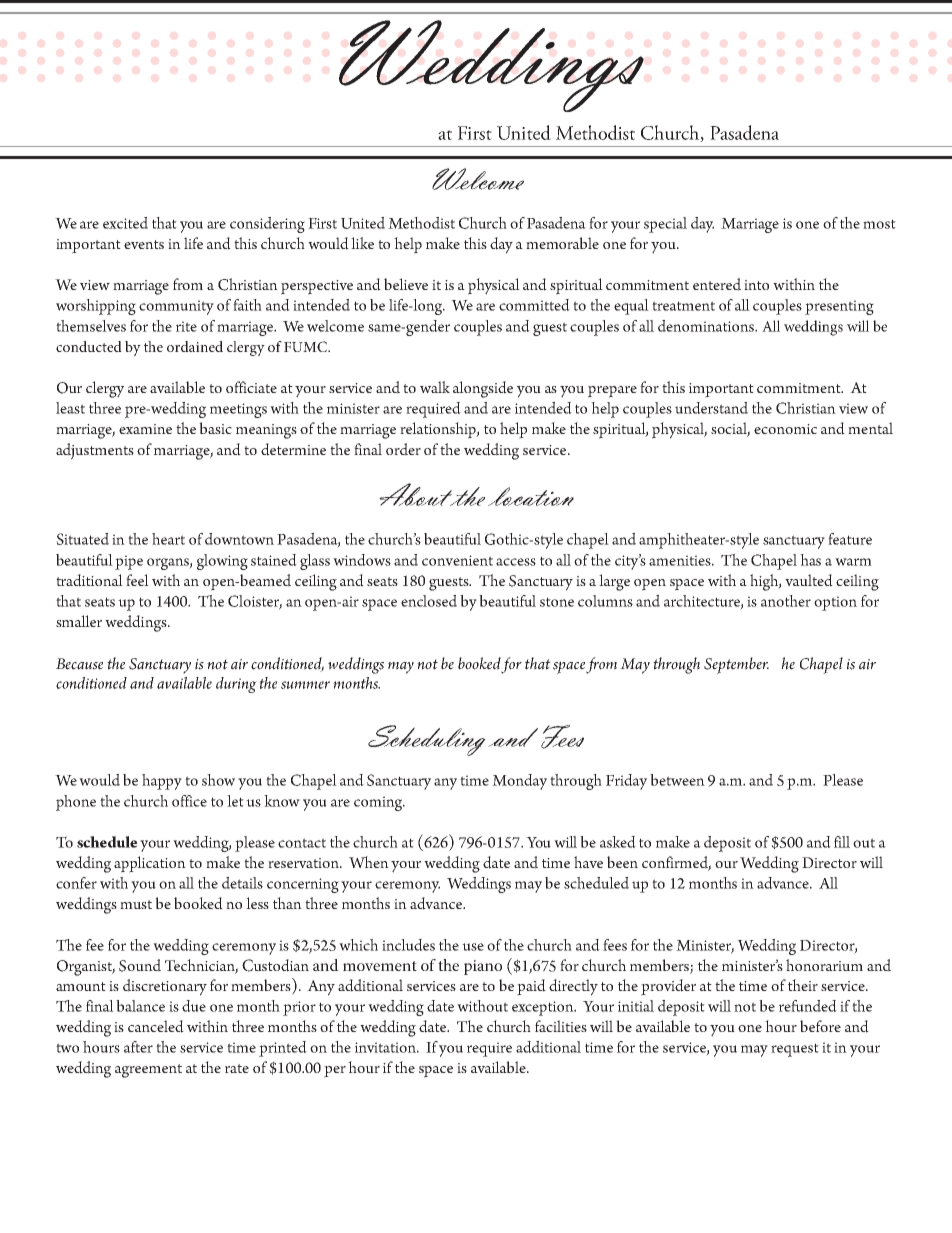  What do you see at coordinates (144, 244) in the screenshot?
I see `events` at bounding box center [144, 244].
